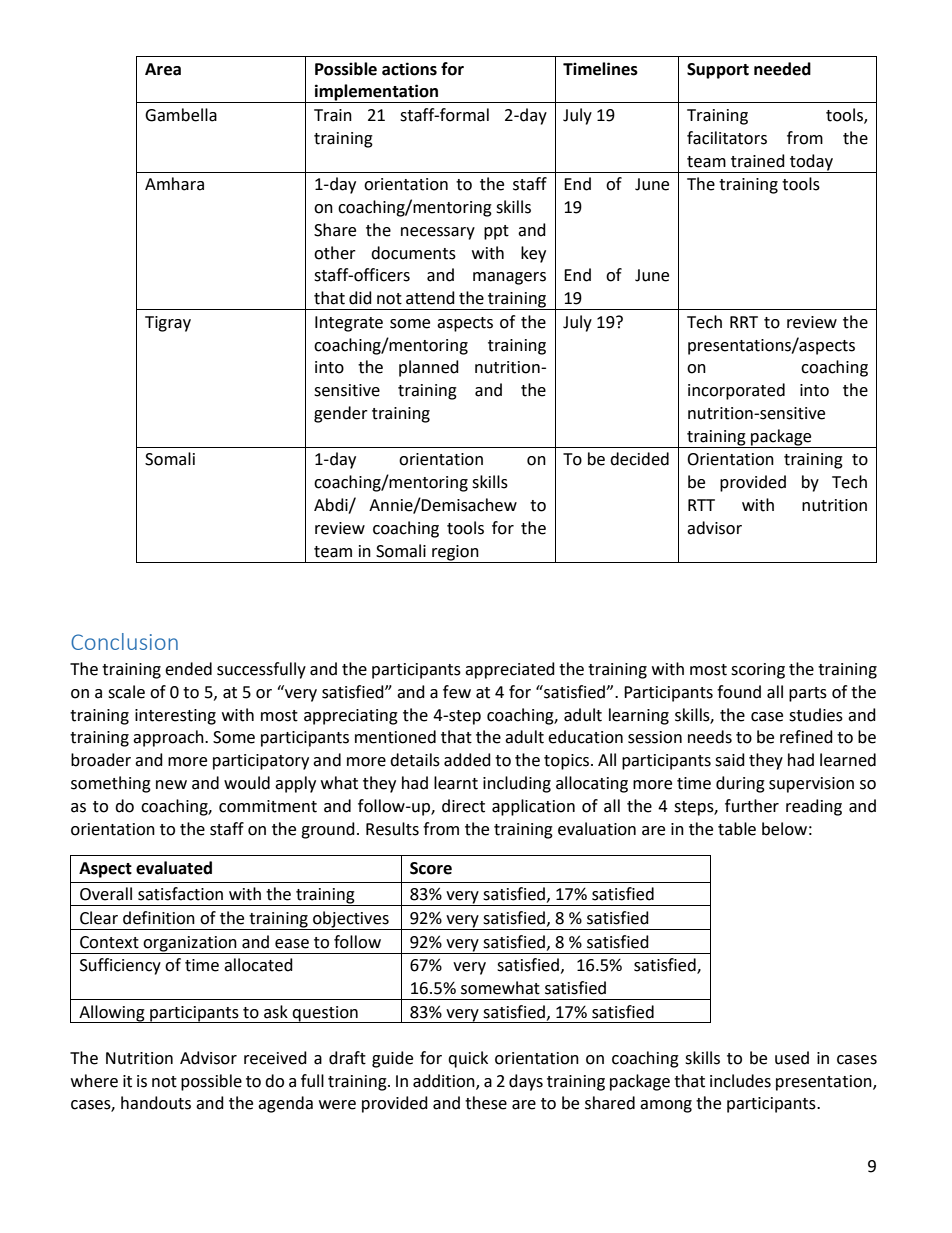 This image has width=952, height=1233. I want to click on handouts, so click(156, 1103).
